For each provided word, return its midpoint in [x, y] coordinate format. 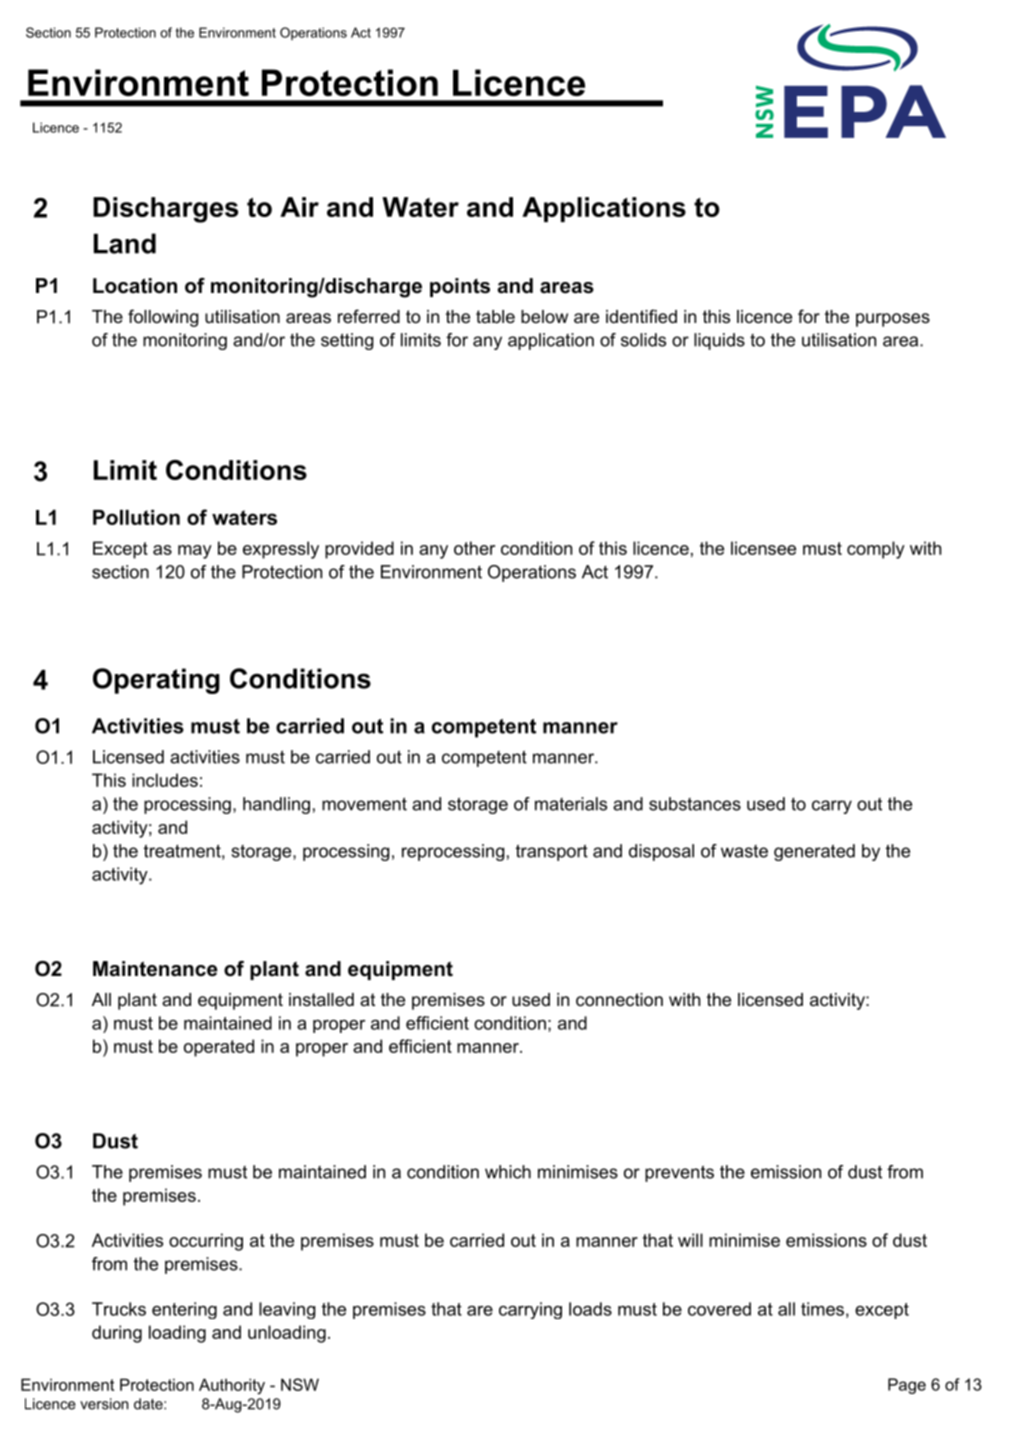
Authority [232, 1386]
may [195, 552]
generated [814, 852]
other [474, 548]
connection [619, 1000]
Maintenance [155, 969]
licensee [763, 548]
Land [125, 243]
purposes [893, 320]
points [460, 287]
